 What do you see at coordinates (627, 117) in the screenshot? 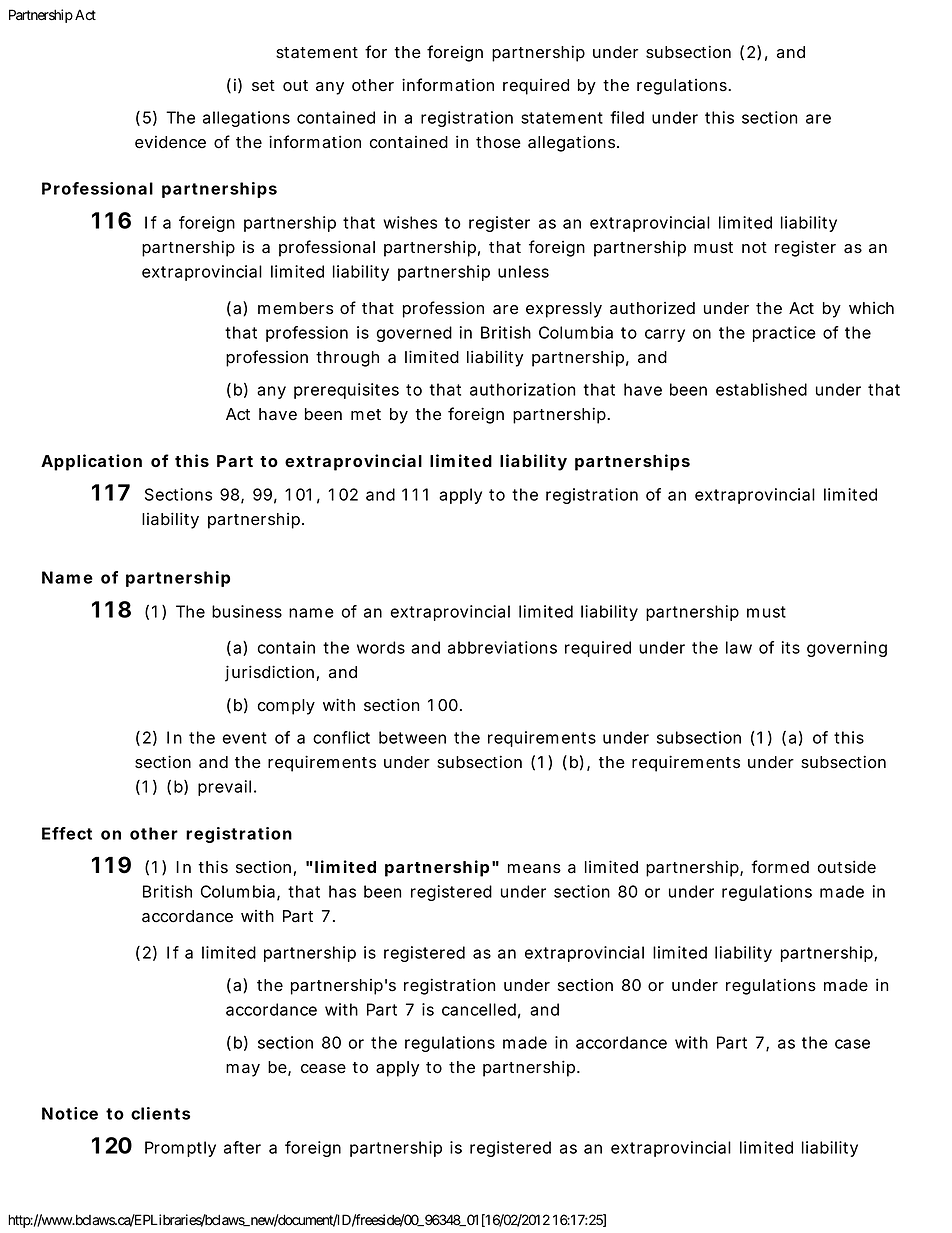
I see `filed` at bounding box center [627, 117].
